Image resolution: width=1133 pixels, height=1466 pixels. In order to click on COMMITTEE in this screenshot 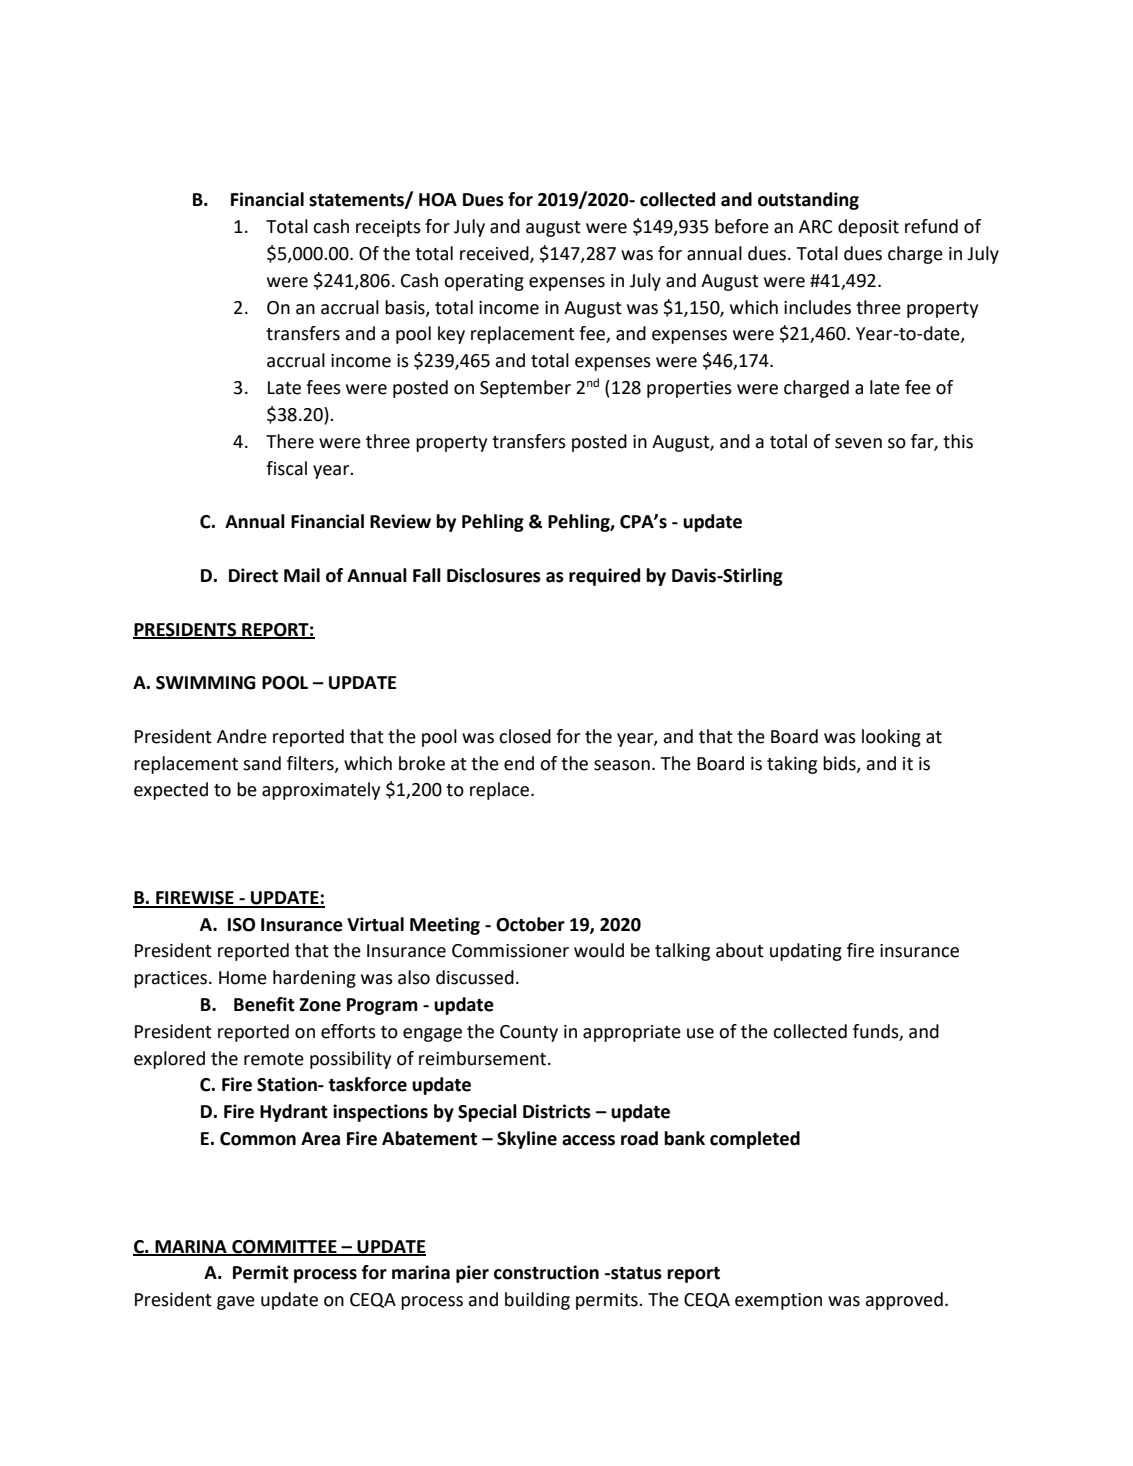, I will do `click(284, 1247)`.
